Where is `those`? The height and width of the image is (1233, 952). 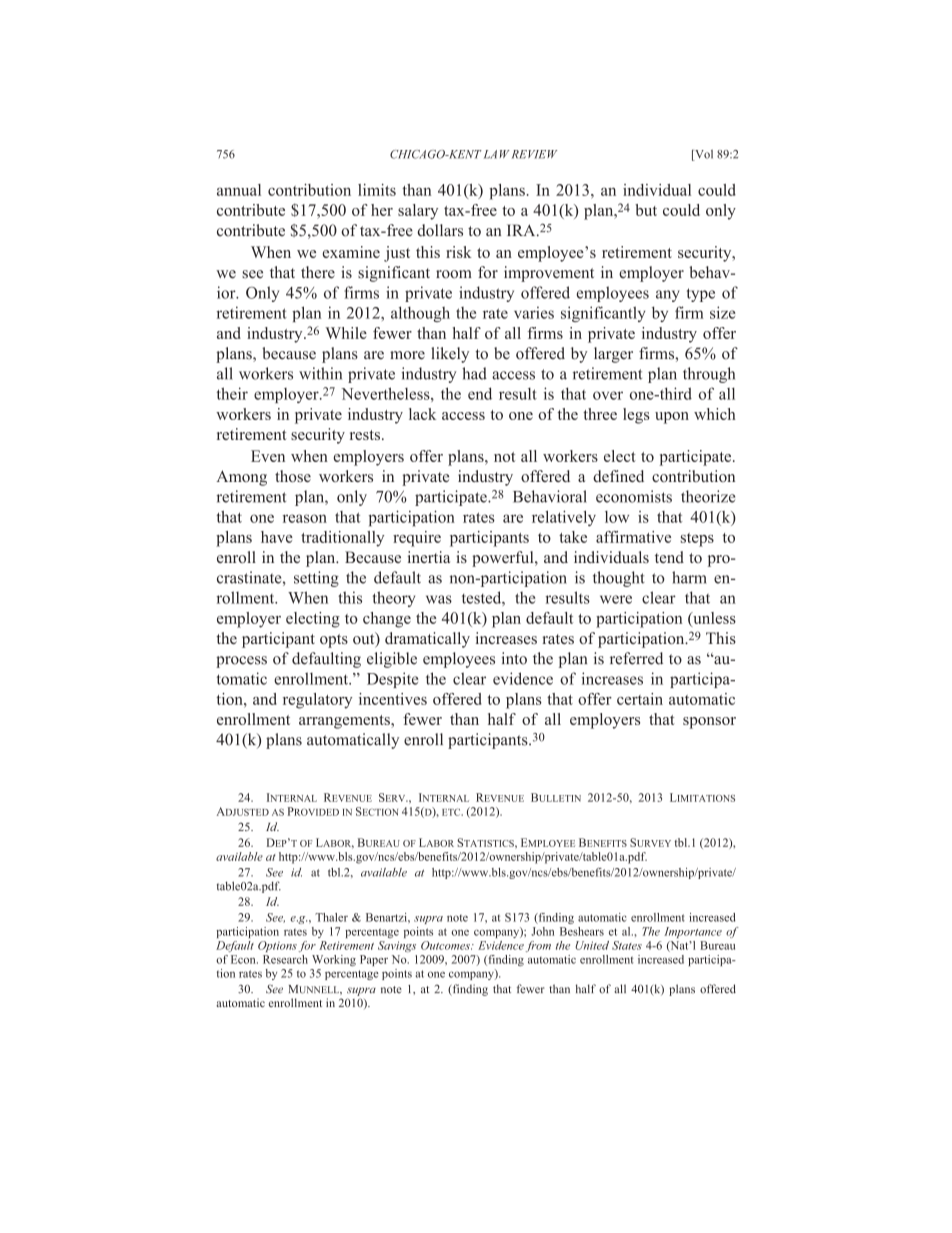 those is located at coordinates (293, 476).
